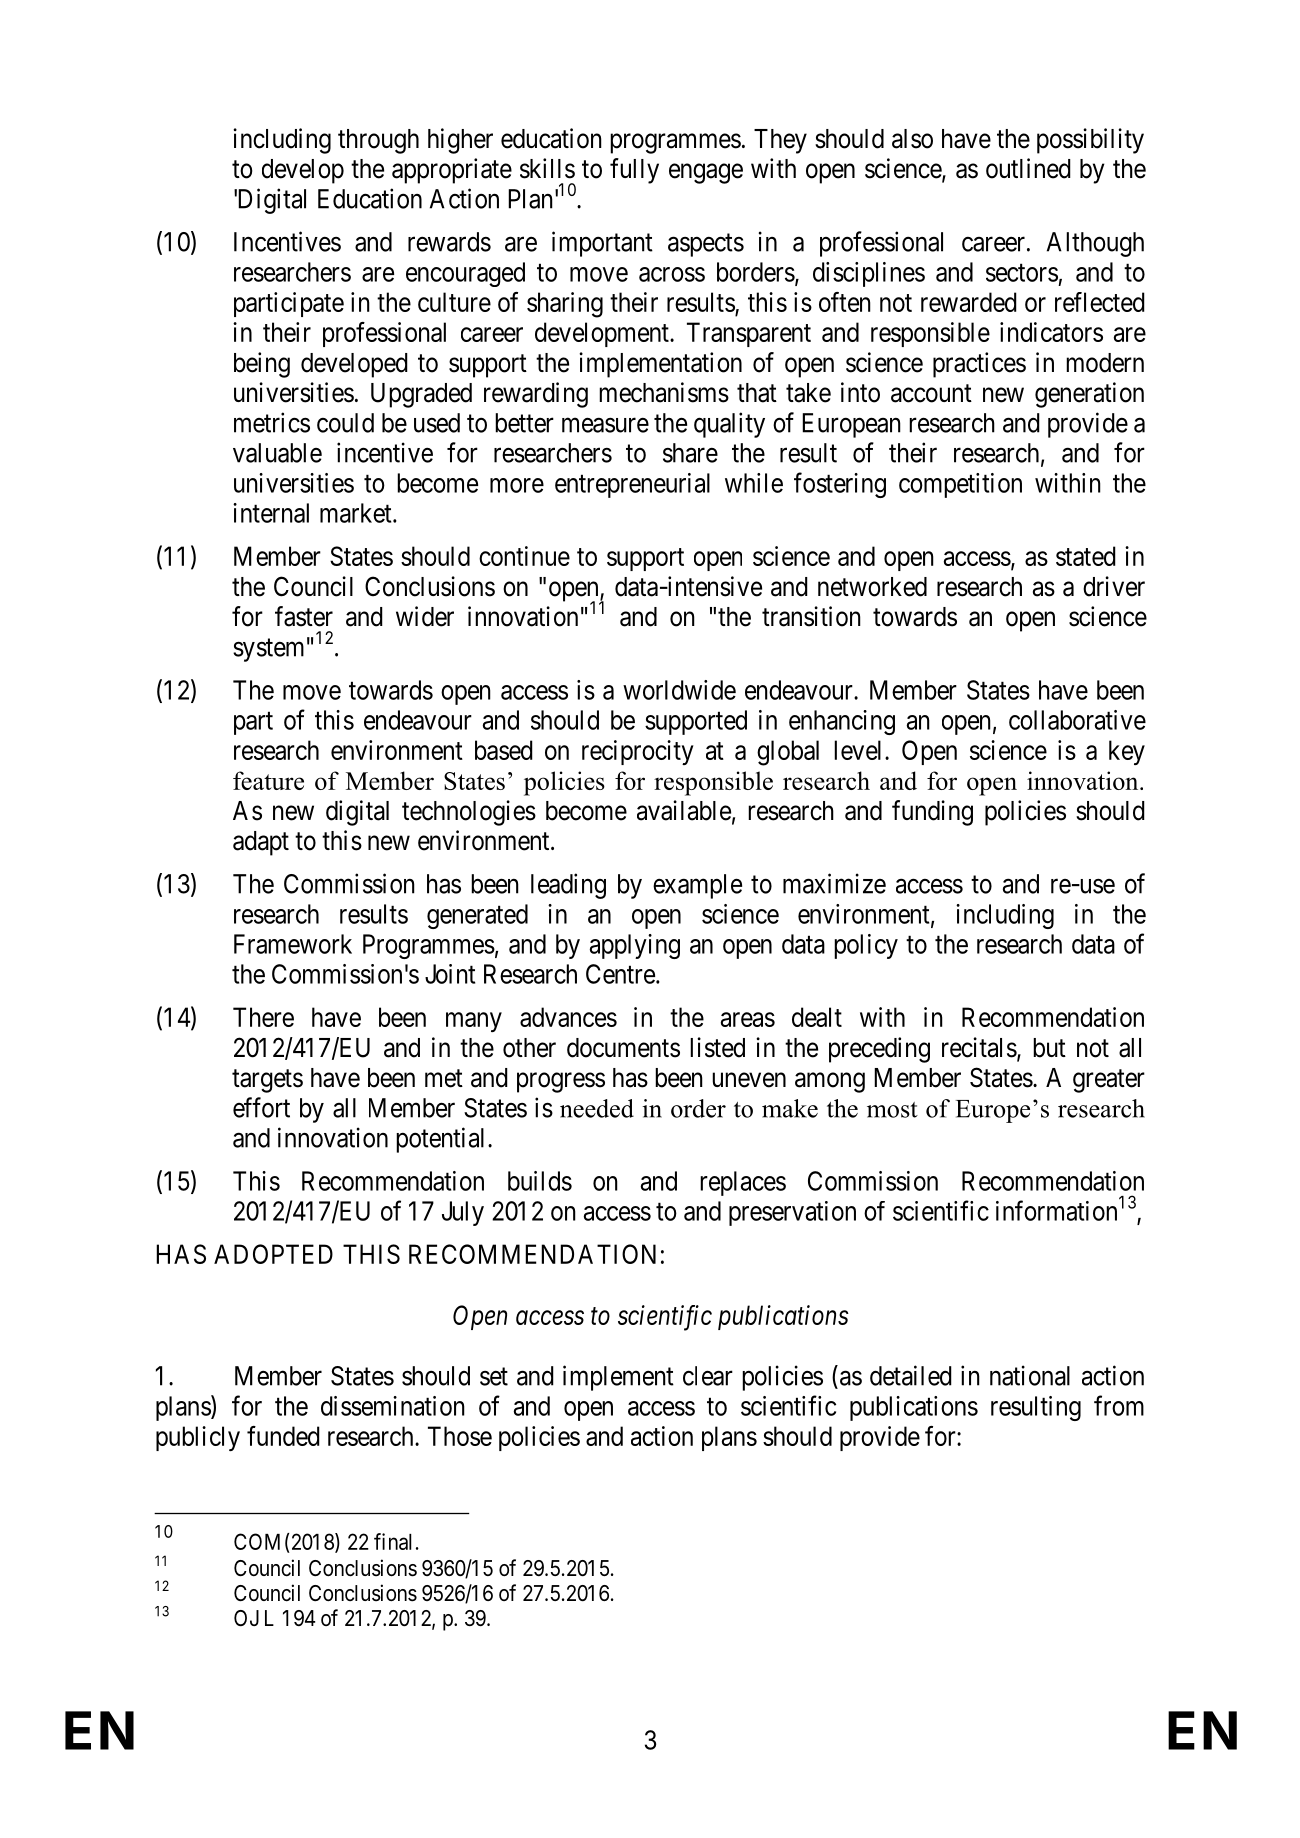  Describe the element at coordinates (960, 485) in the screenshot. I see `competition` at that location.
